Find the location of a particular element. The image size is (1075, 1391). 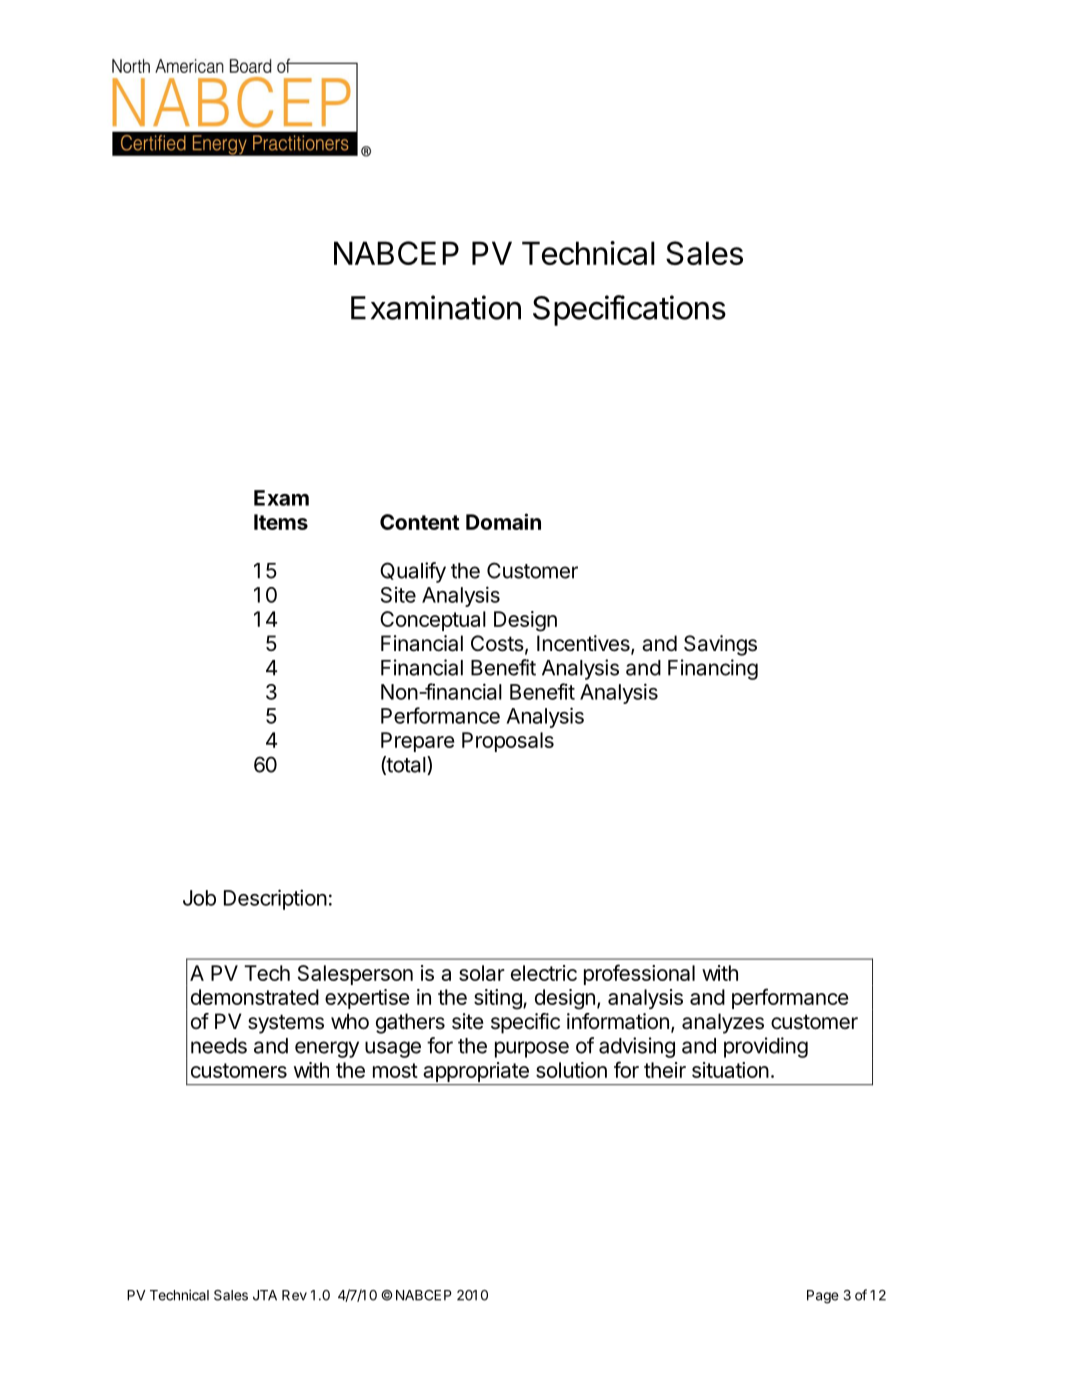

Savings is located at coordinates (720, 645).
